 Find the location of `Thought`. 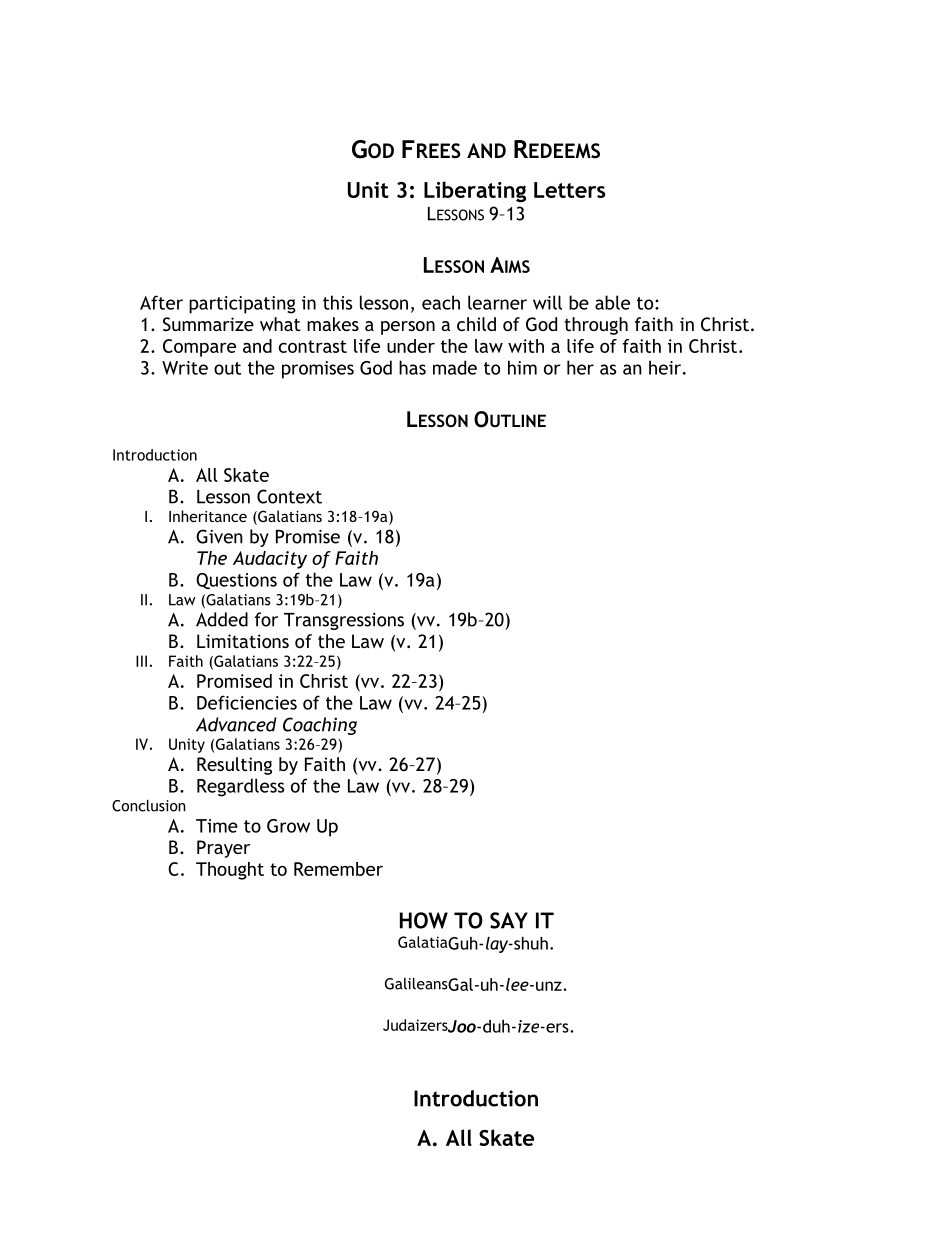

Thought is located at coordinates (230, 871).
